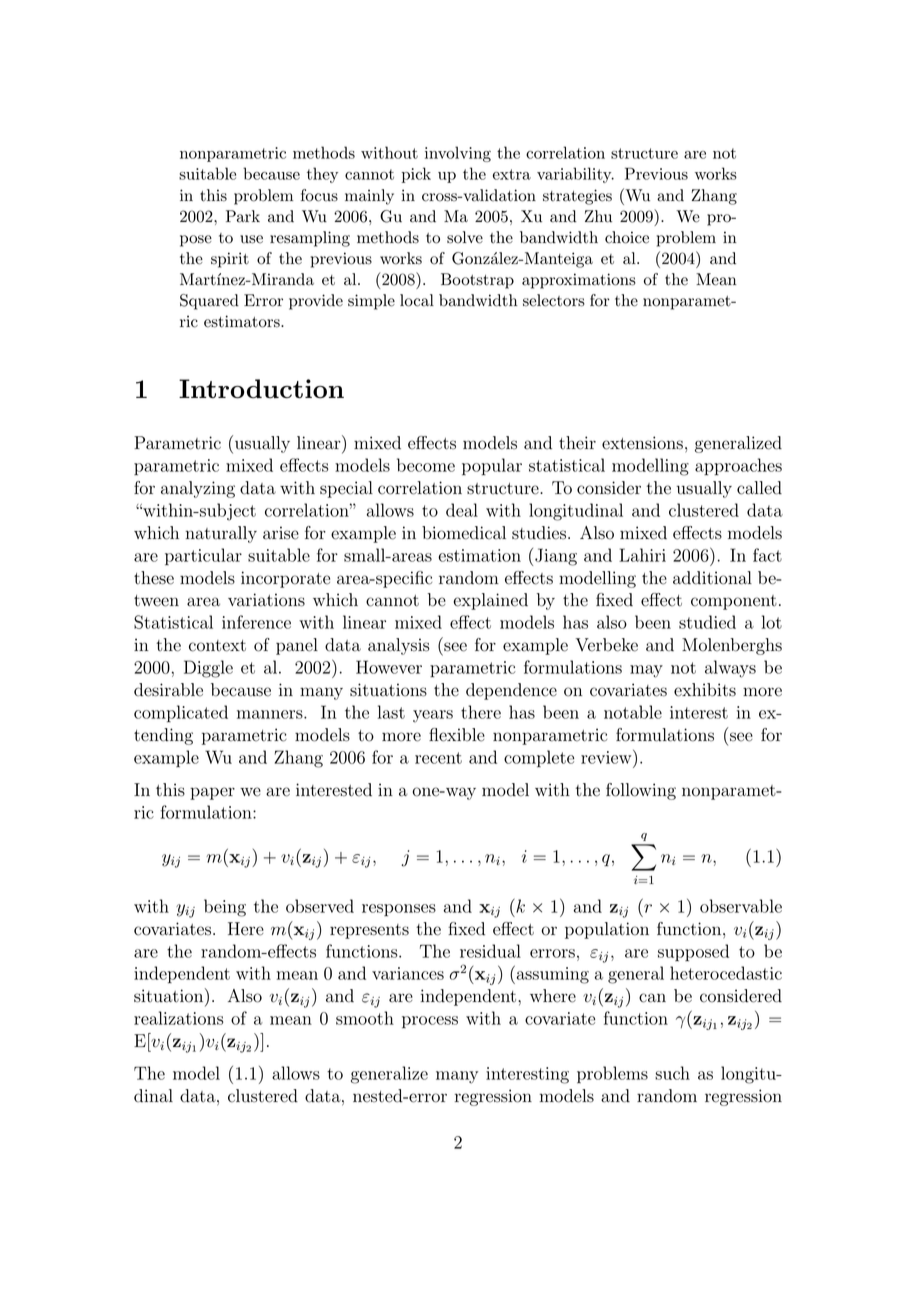  What do you see at coordinates (738, 467) in the screenshot?
I see `approaches` at bounding box center [738, 467].
